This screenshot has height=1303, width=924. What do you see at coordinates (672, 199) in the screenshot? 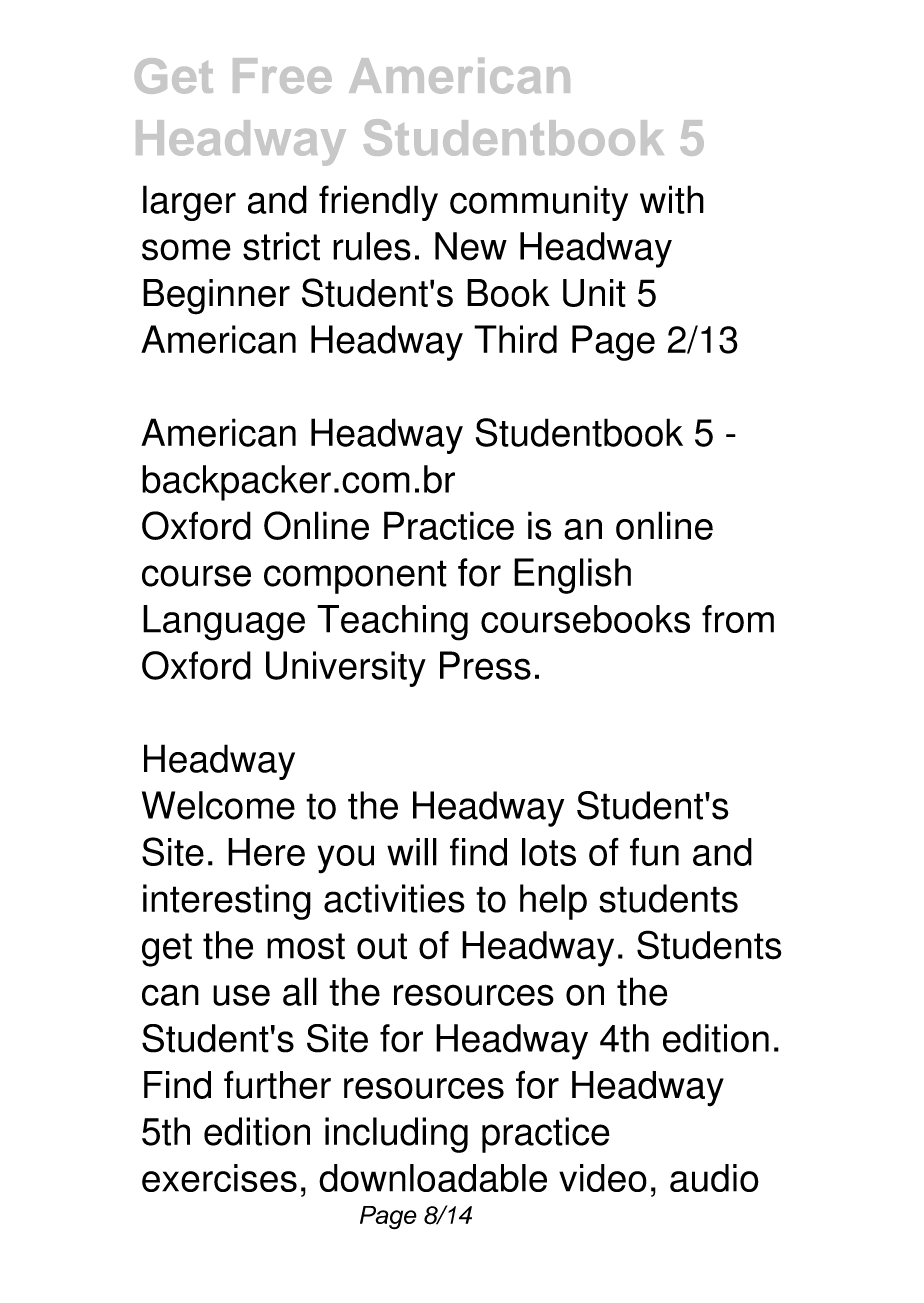
I see `with` at bounding box center [672, 199].
